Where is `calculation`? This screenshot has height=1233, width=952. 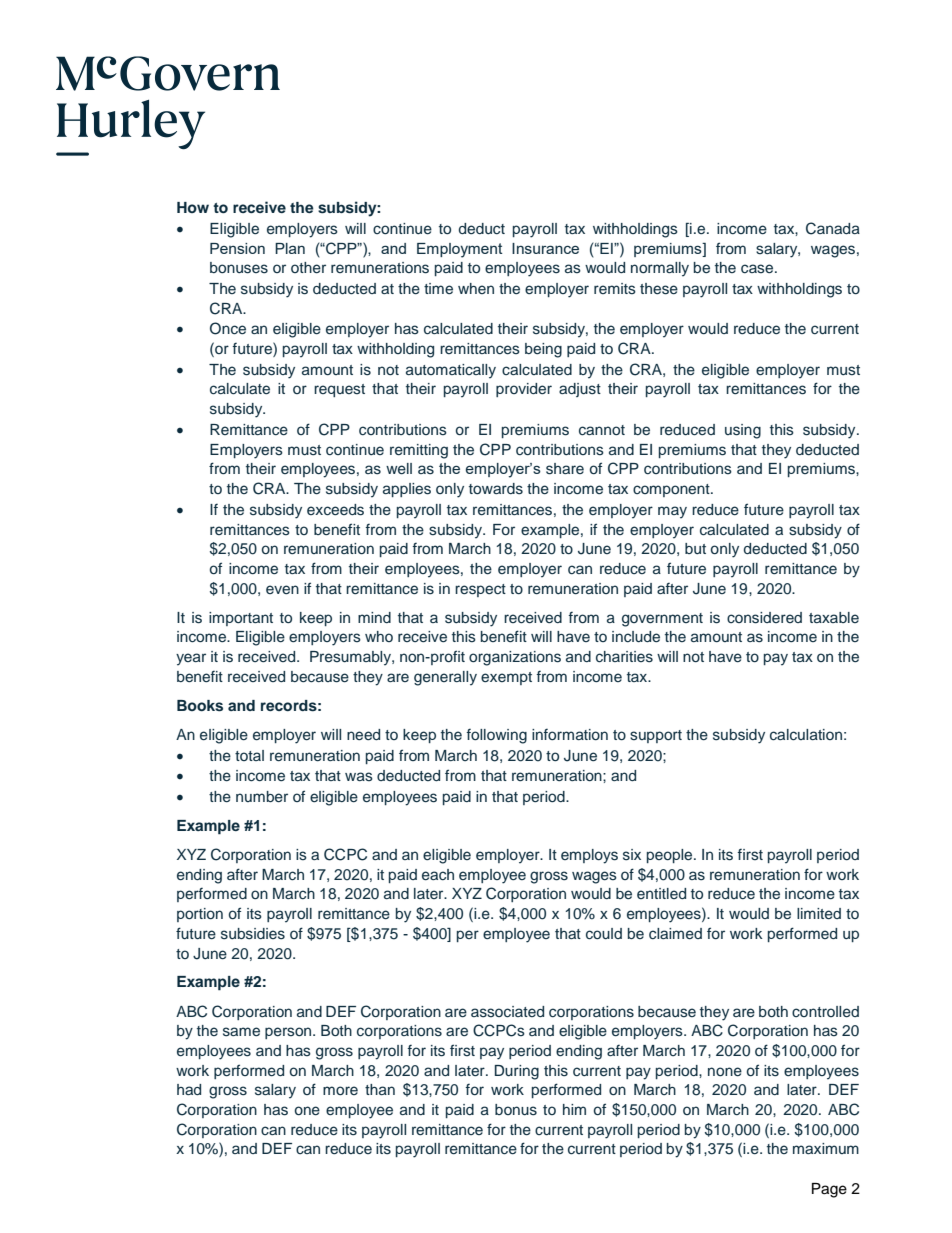 calculation is located at coordinates (806, 735).
